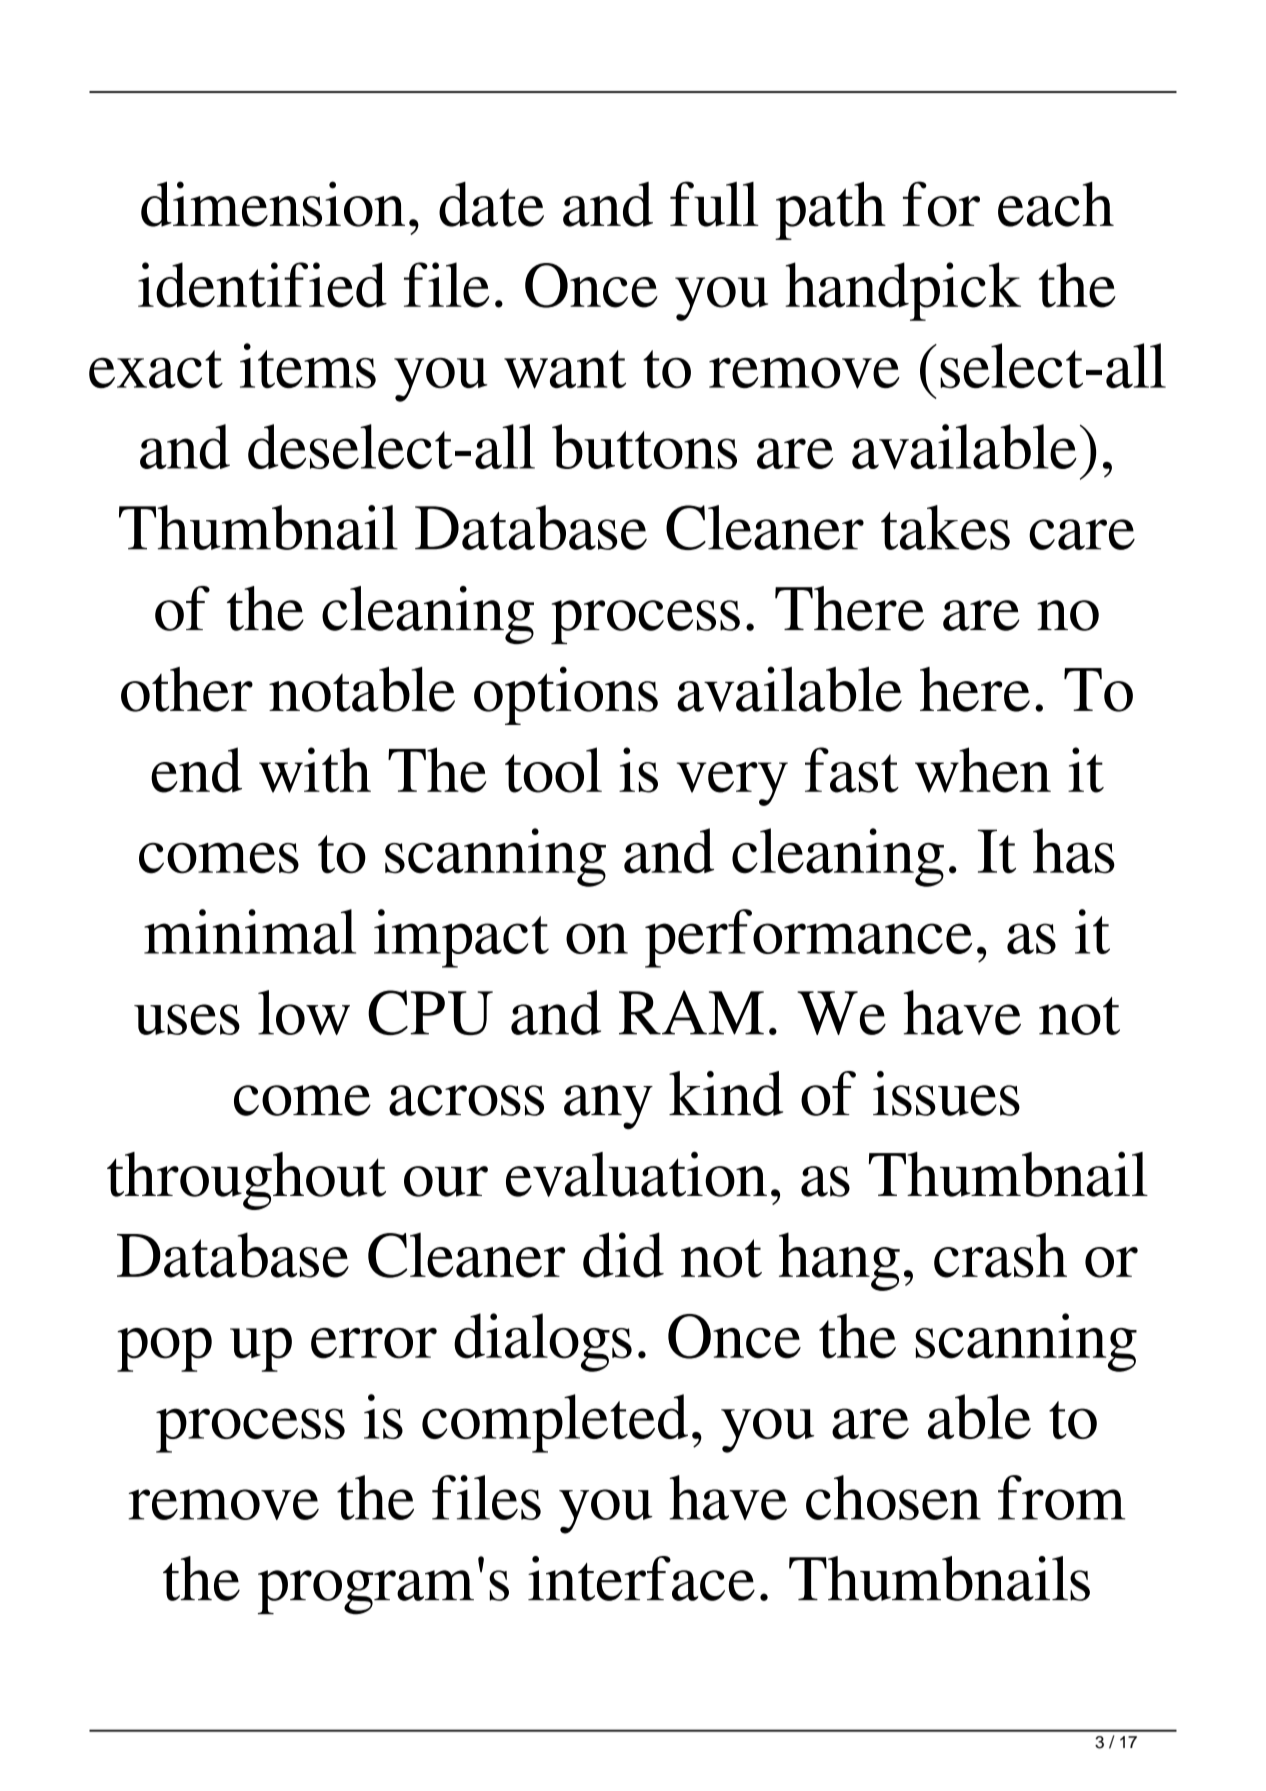 The width and height of the screenshot is (1266, 1791). I want to click on crash, so click(1000, 1255).
